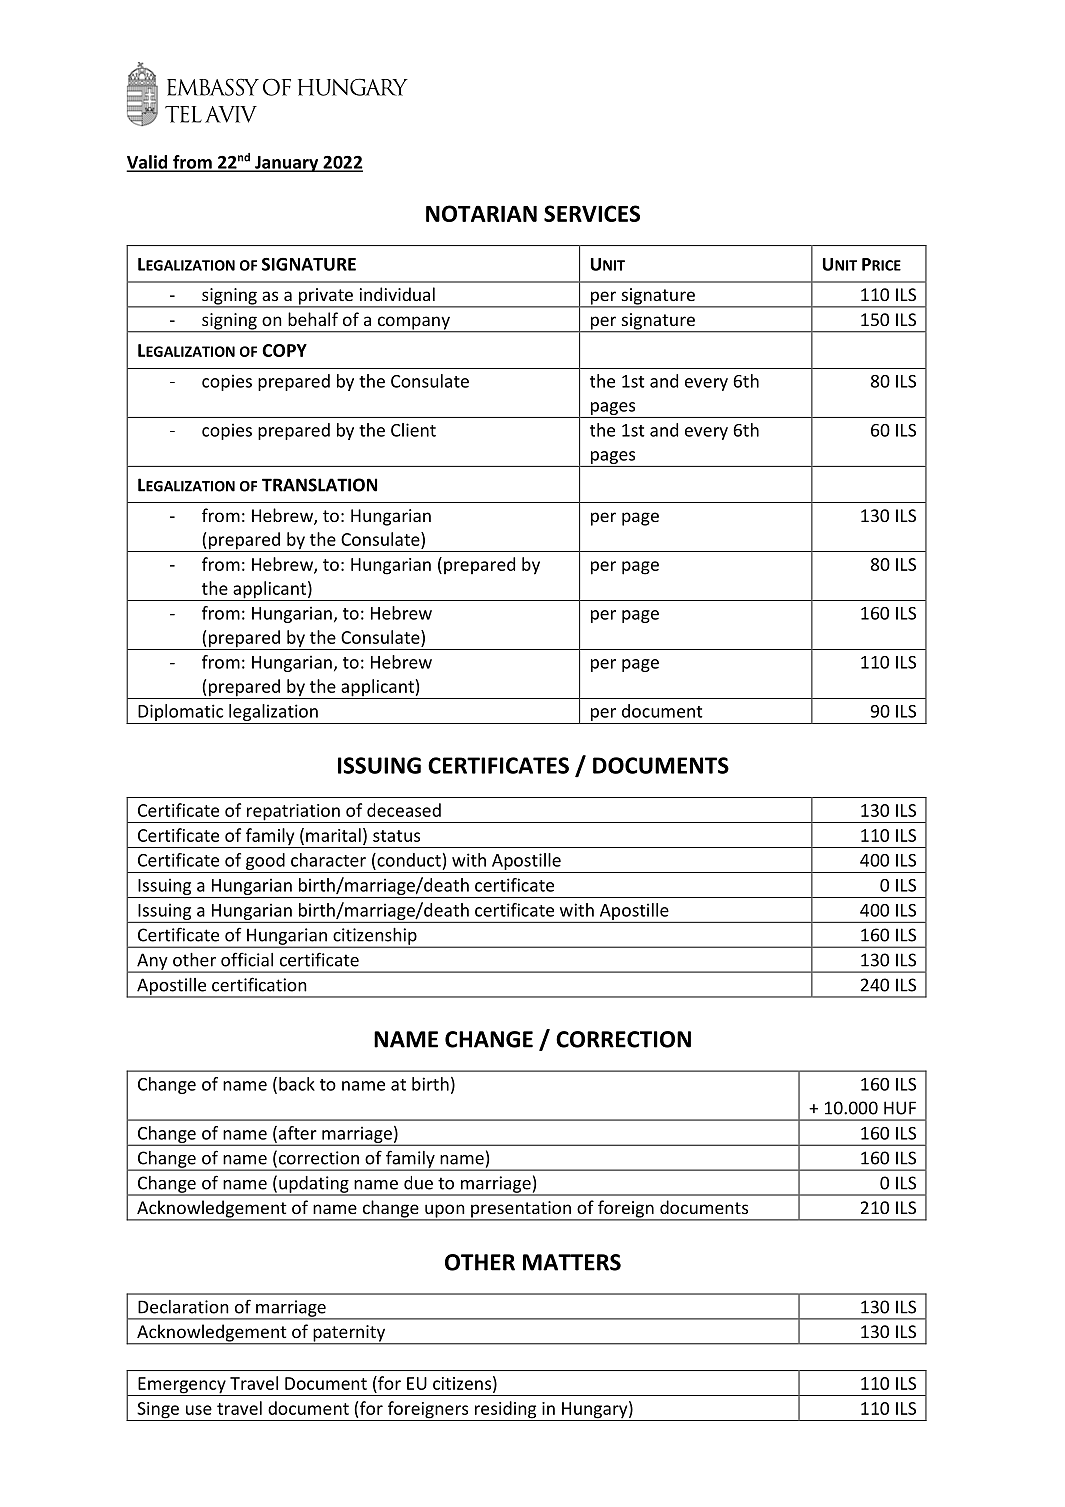 Image resolution: width=1065 pixels, height=1507 pixels. What do you see at coordinates (287, 164) in the document?
I see `January` at bounding box center [287, 164].
